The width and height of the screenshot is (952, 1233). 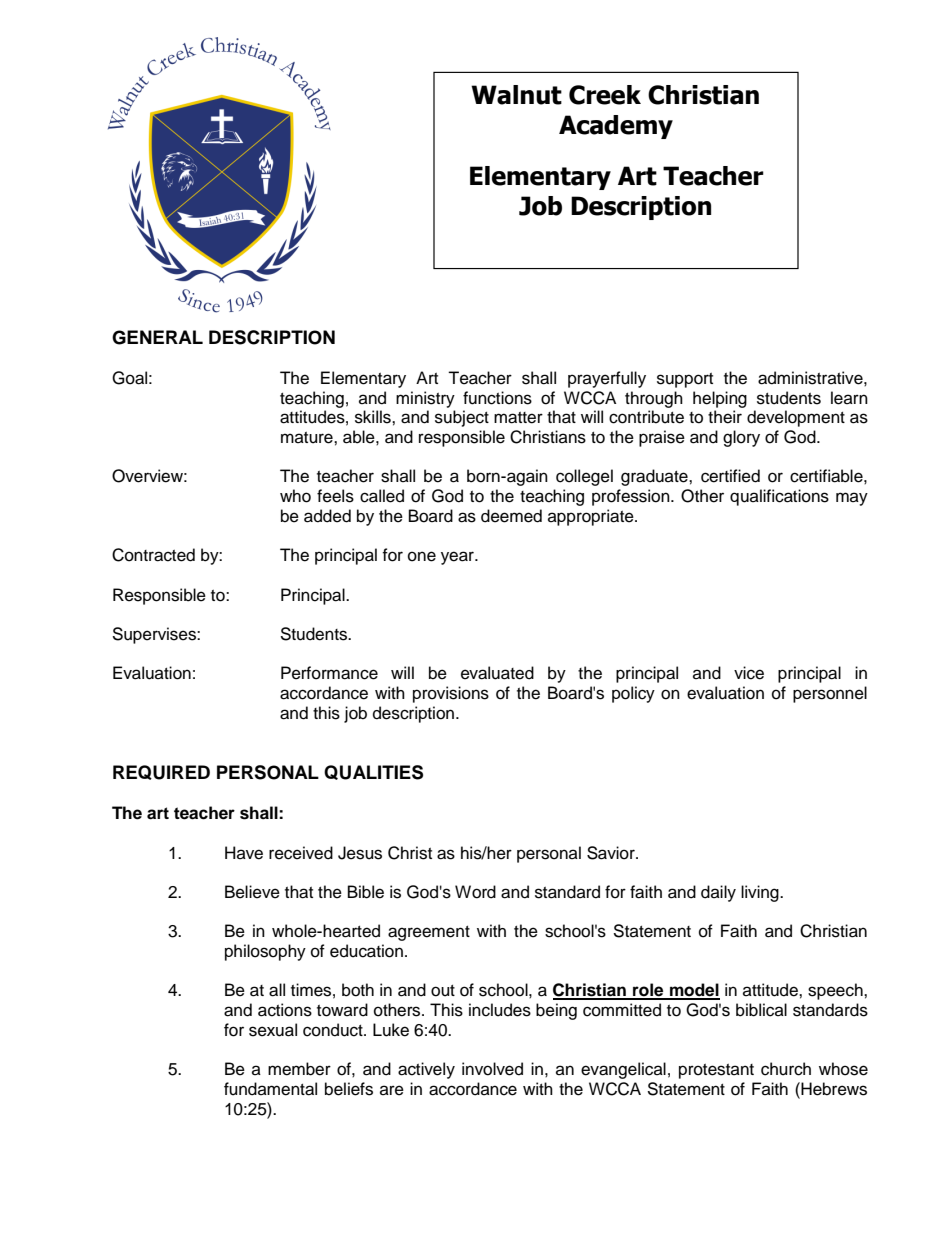 I want to click on church, so click(x=786, y=1069).
